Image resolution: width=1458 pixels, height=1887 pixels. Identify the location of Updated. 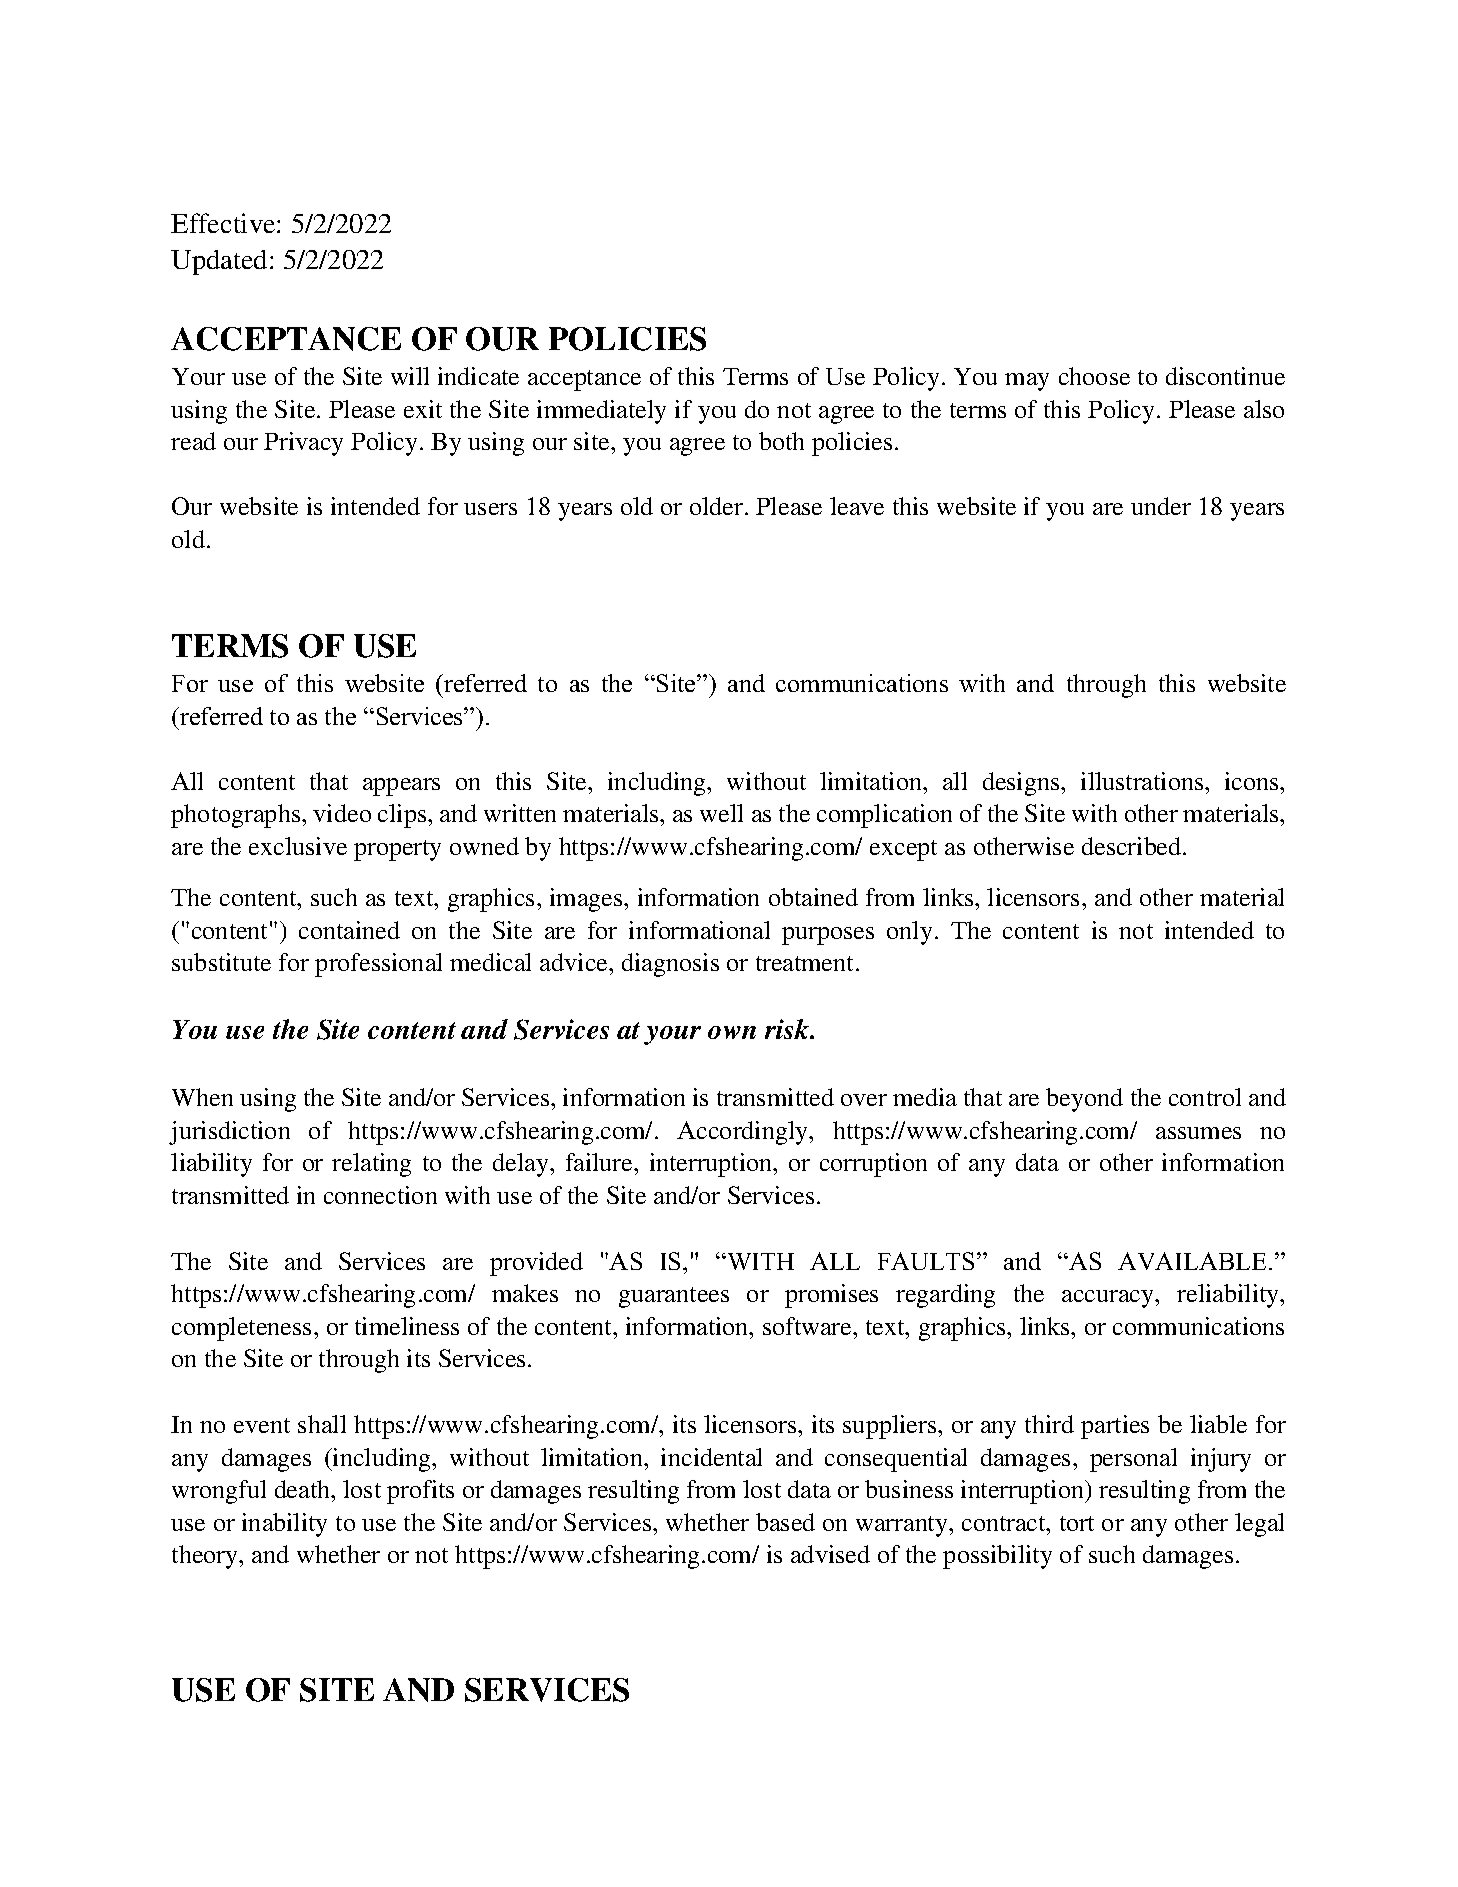
(219, 262).
